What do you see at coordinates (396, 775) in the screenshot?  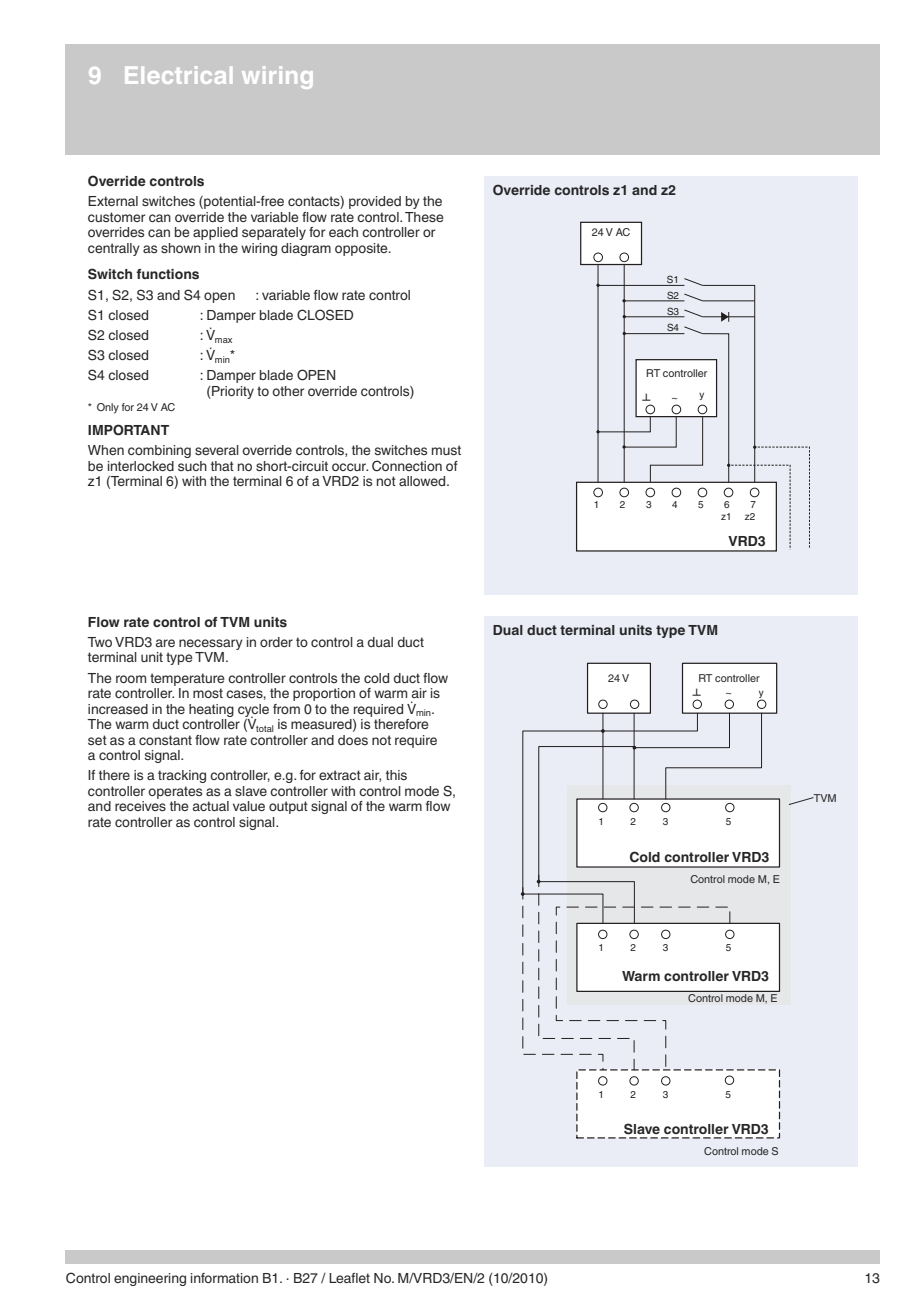 I see `this` at bounding box center [396, 775].
